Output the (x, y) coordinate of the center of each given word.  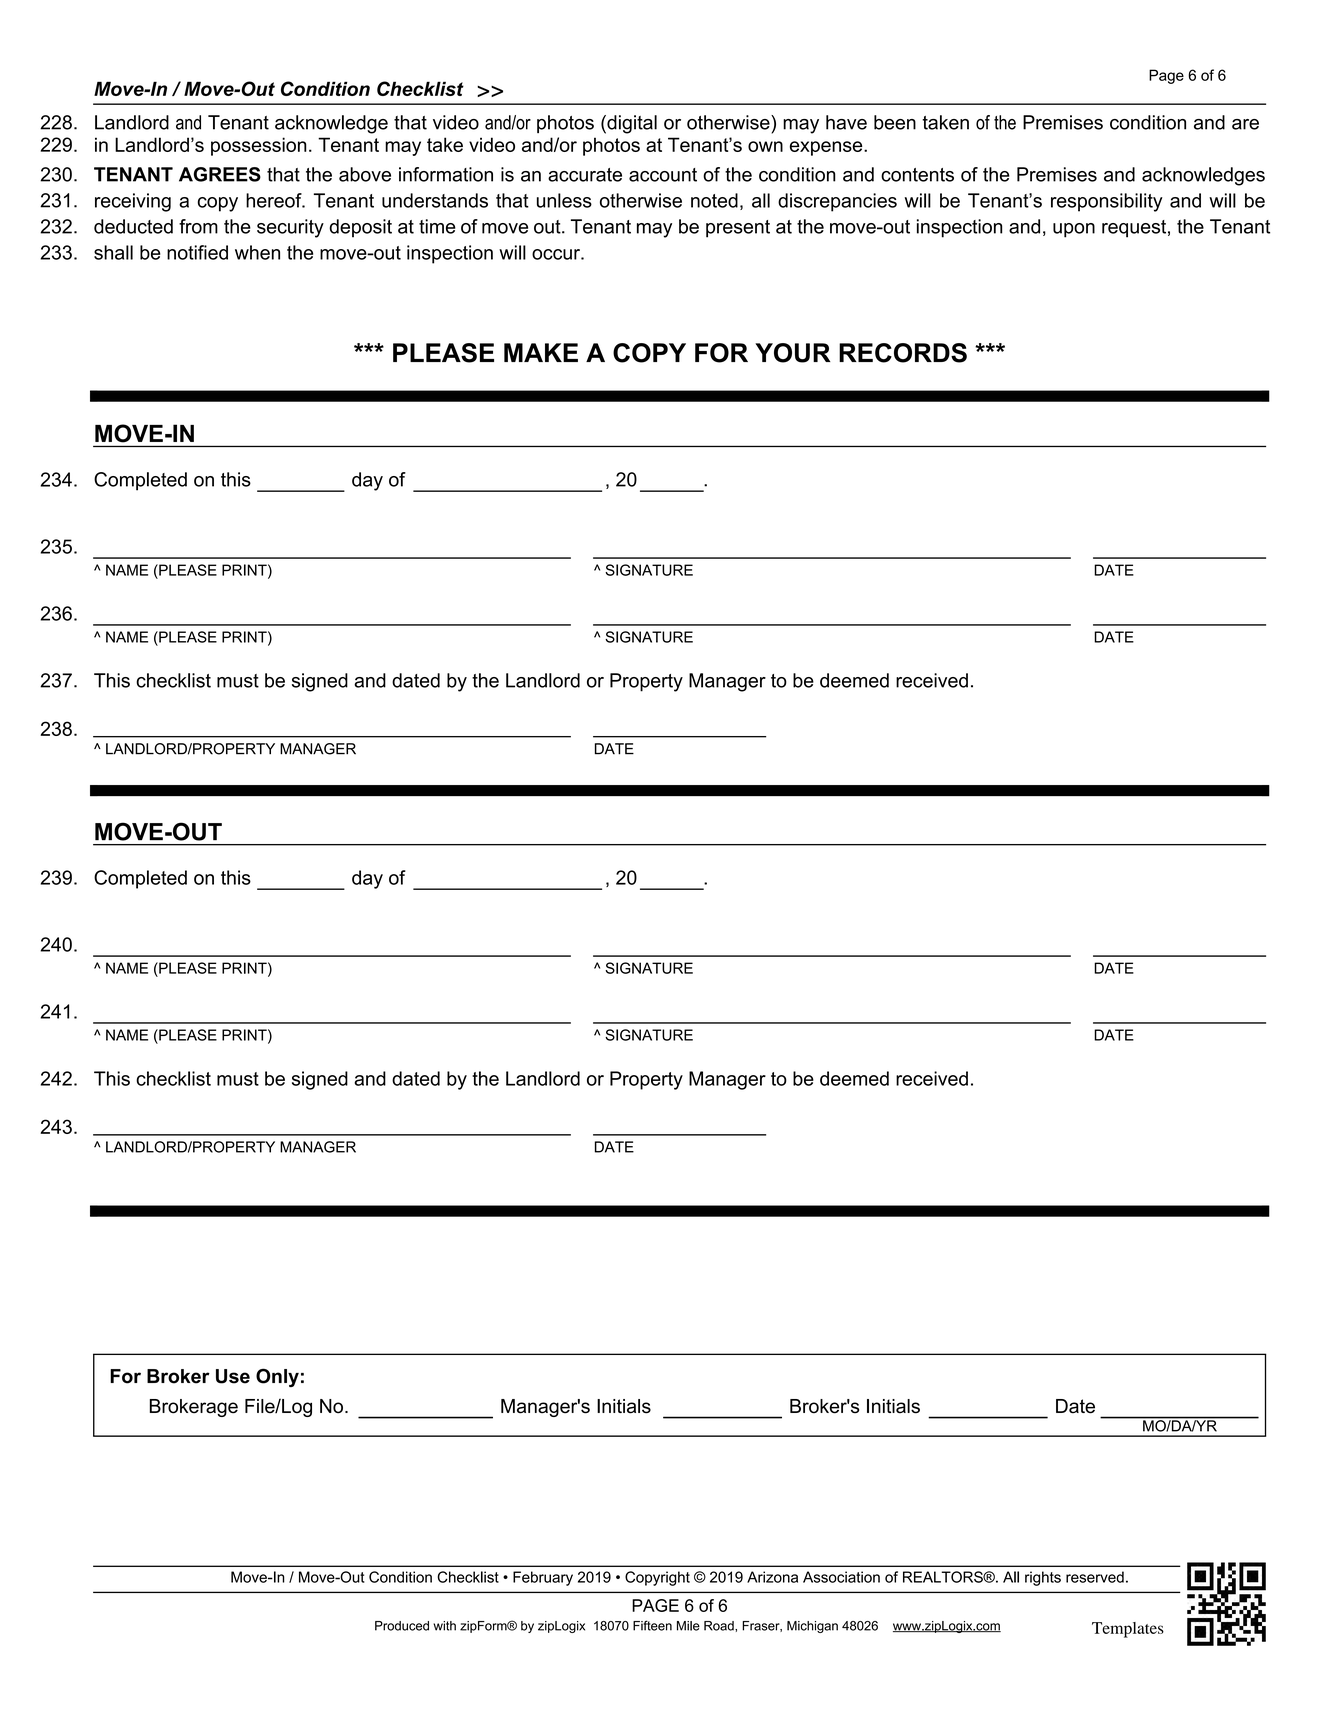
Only (277, 1377)
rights (1043, 1578)
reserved (1095, 1577)
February (543, 1578)
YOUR (793, 353)
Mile (688, 1626)
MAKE (541, 352)
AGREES (220, 174)
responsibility (1107, 202)
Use (233, 1376)
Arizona (772, 1577)
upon (1074, 230)
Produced (402, 1626)
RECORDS (903, 353)
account (663, 175)
